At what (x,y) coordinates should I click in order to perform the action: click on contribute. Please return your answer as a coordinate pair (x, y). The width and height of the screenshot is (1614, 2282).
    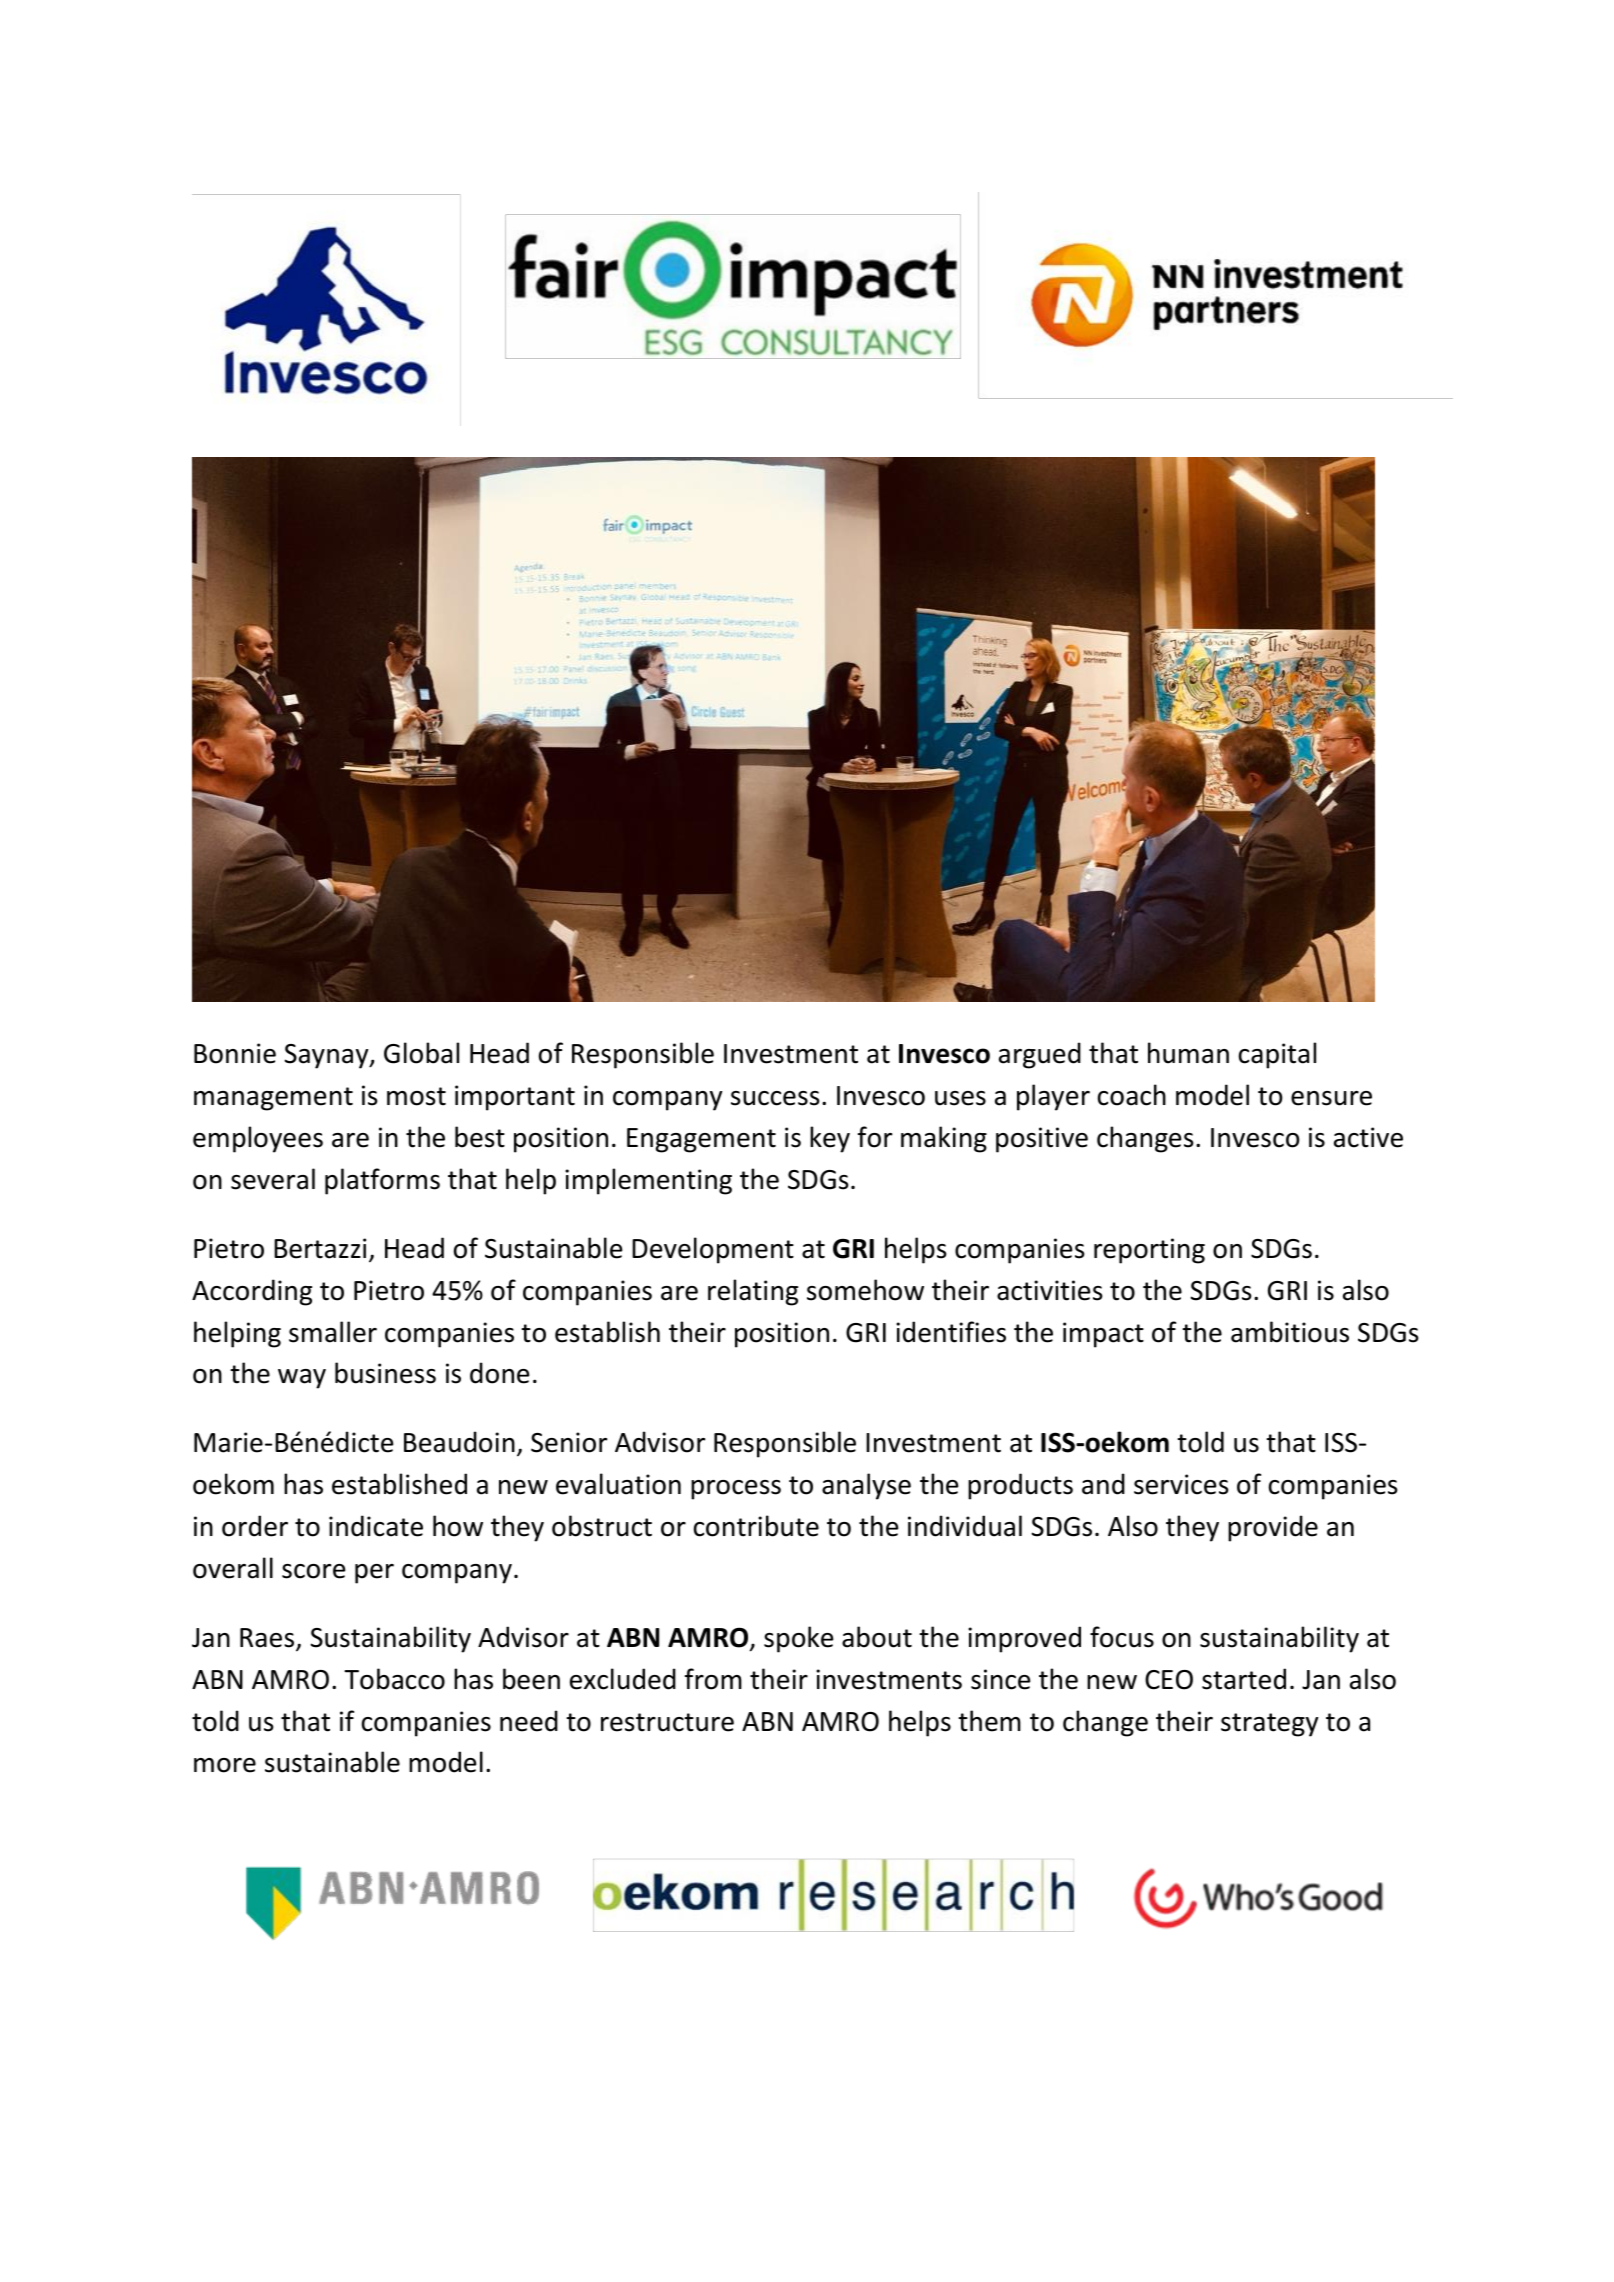
    Looking at the image, I should click on (756, 1526).
